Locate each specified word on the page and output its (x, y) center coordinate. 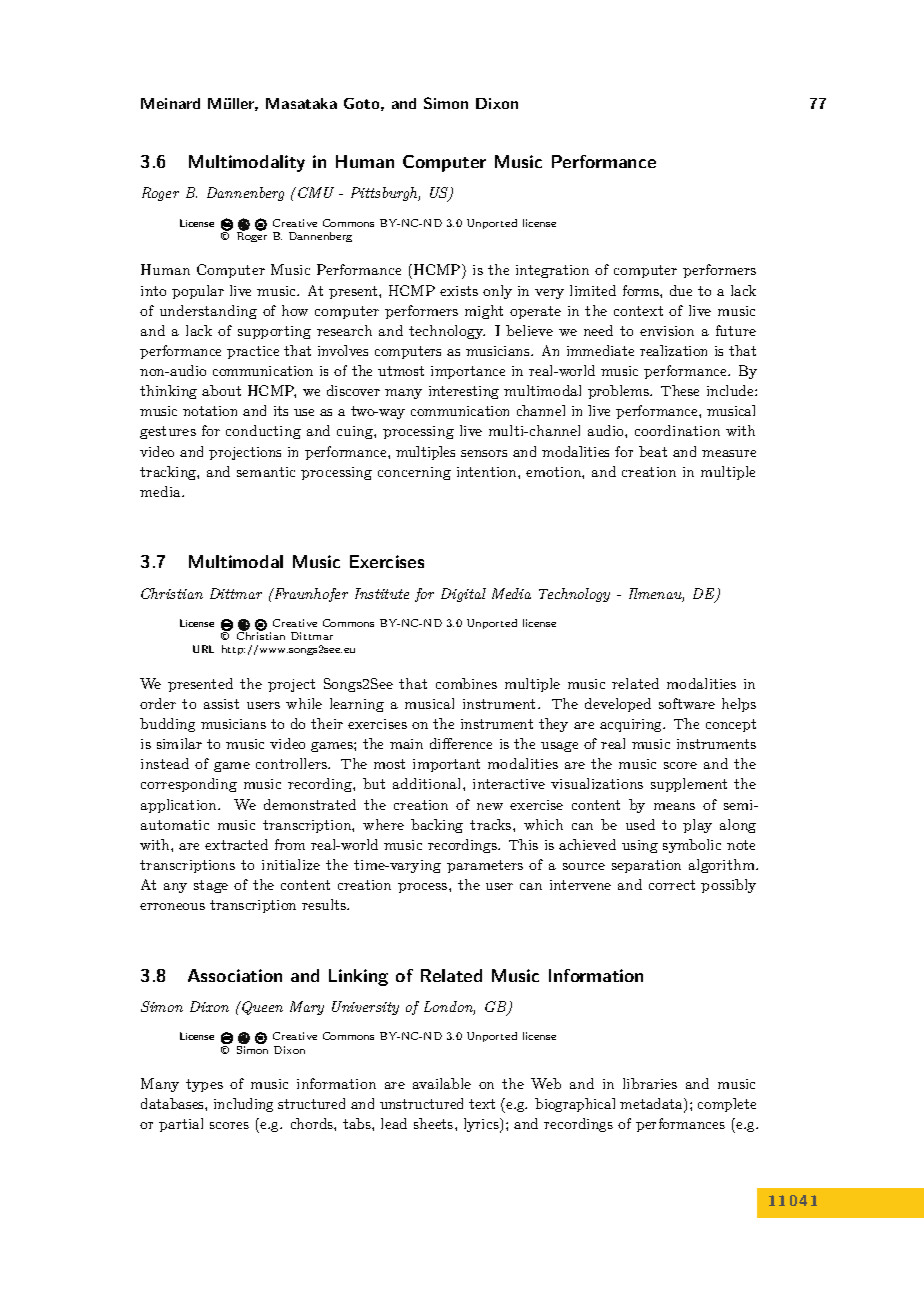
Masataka (301, 103)
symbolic (692, 846)
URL (203, 649)
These (680, 390)
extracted (236, 844)
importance (468, 372)
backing (437, 826)
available (442, 1083)
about (221, 390)
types (204, 1085)
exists (459, 291)
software (687, 703)
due (681, 290)
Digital (463, 595)
